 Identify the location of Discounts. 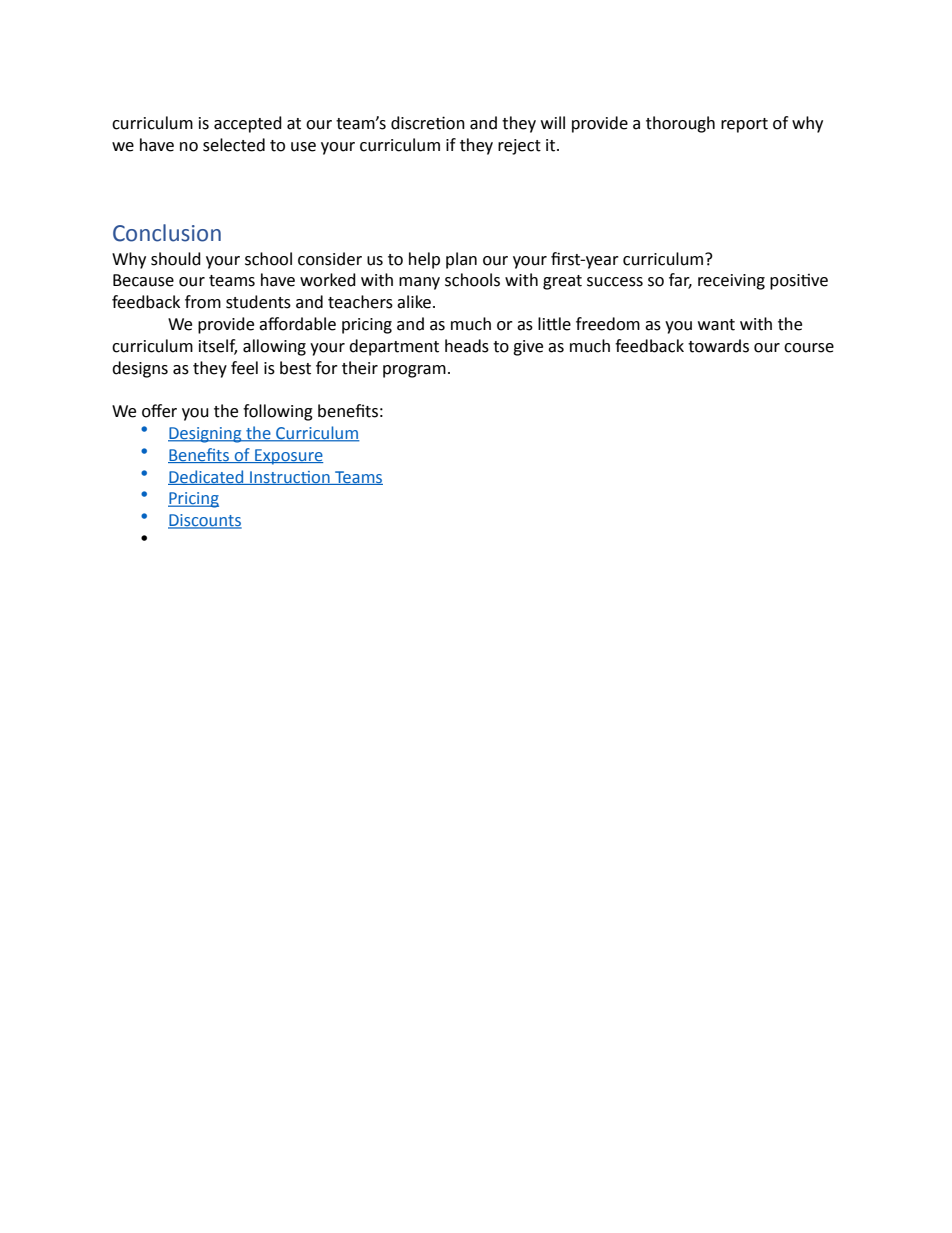
(205, 521).
